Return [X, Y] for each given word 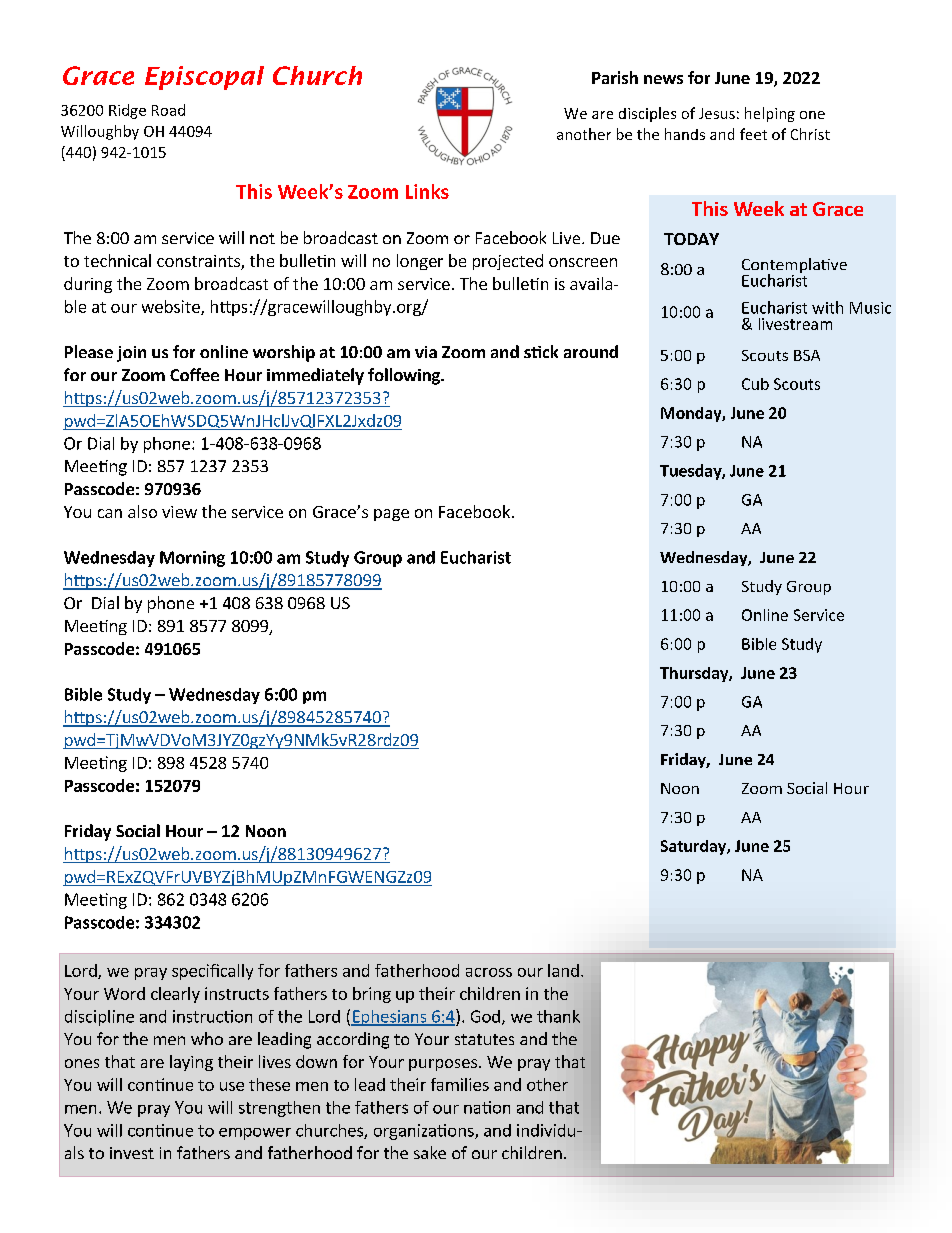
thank [558, 1016]
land [563, 970]
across [489, 972]
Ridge [127, 111]
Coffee [194, 374]
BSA [807, 355]
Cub [755, 384]
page [391, 515]
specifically [212, 972]
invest [132, 1153]
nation [487, 1107]
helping [770, 114]
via [426, 352]
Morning [192, 559]
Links [427, 191]
